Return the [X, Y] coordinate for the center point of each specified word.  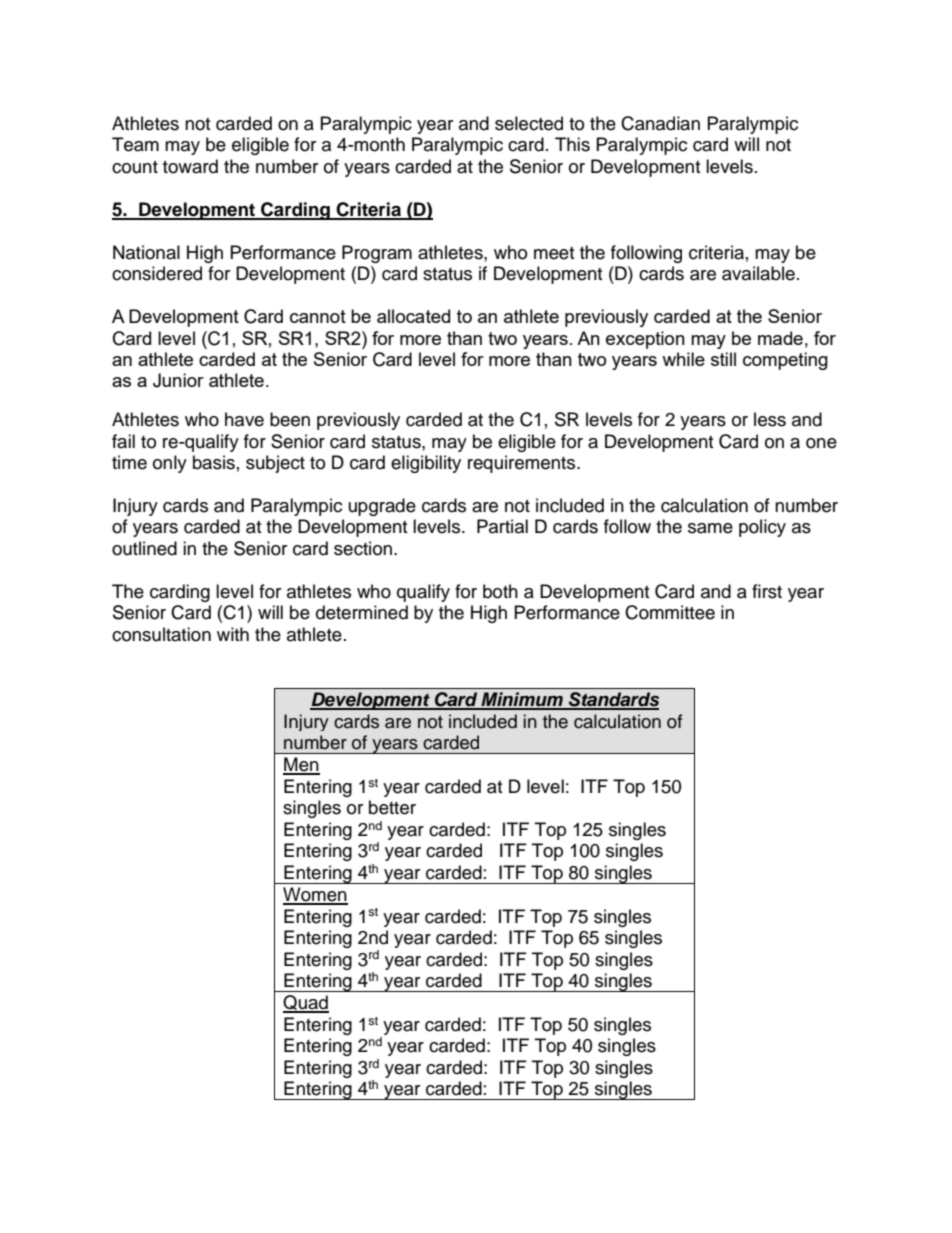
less [770, 419]
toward [190, 166]
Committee [670, 612]
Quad [306, 1004]
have [244, 419]
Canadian [660, 123]
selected [529, 123]
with [233, 634]
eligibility [426, 464]
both [500, 591]
